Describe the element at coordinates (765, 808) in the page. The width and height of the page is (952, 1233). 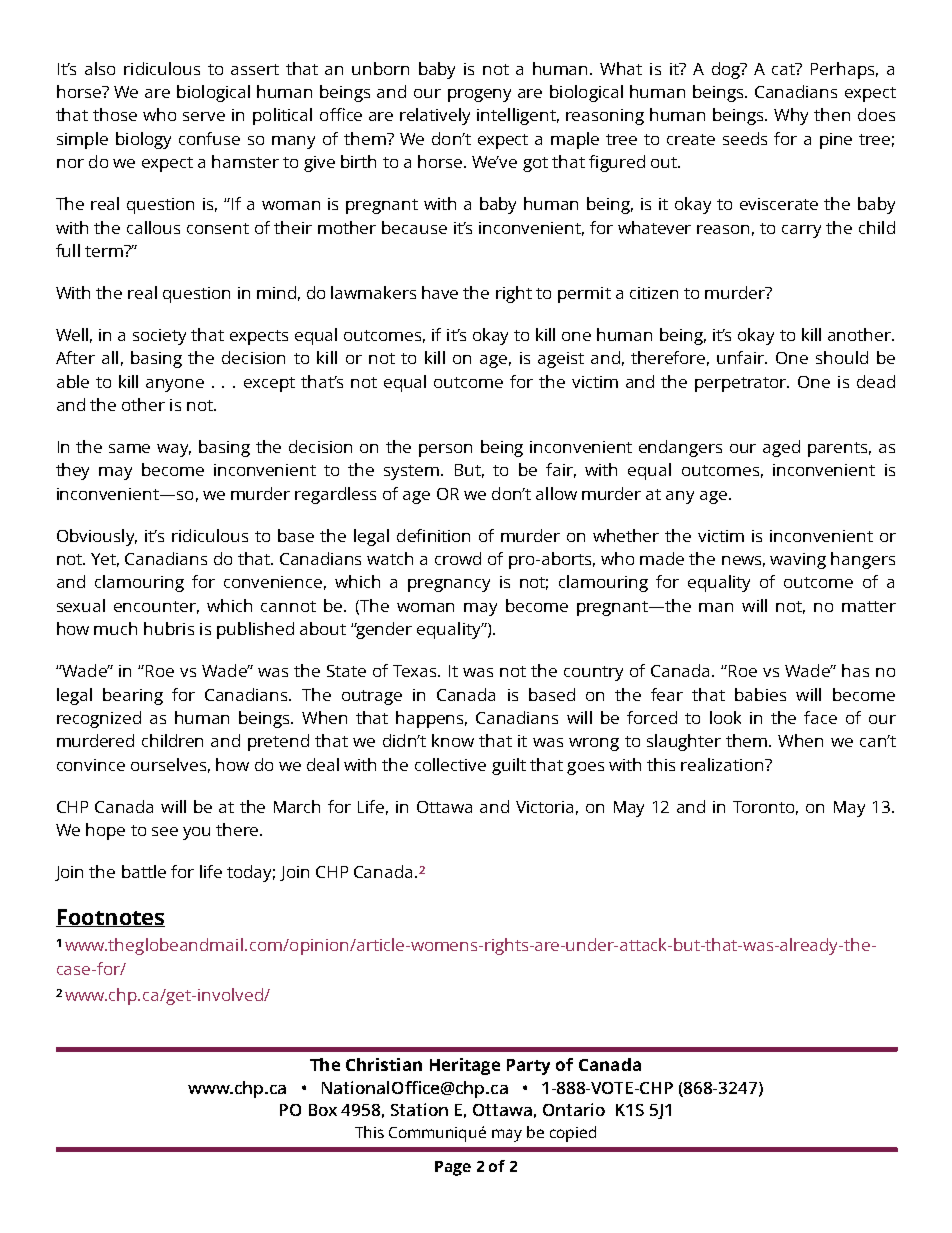
I see `Toronto` at that location.
